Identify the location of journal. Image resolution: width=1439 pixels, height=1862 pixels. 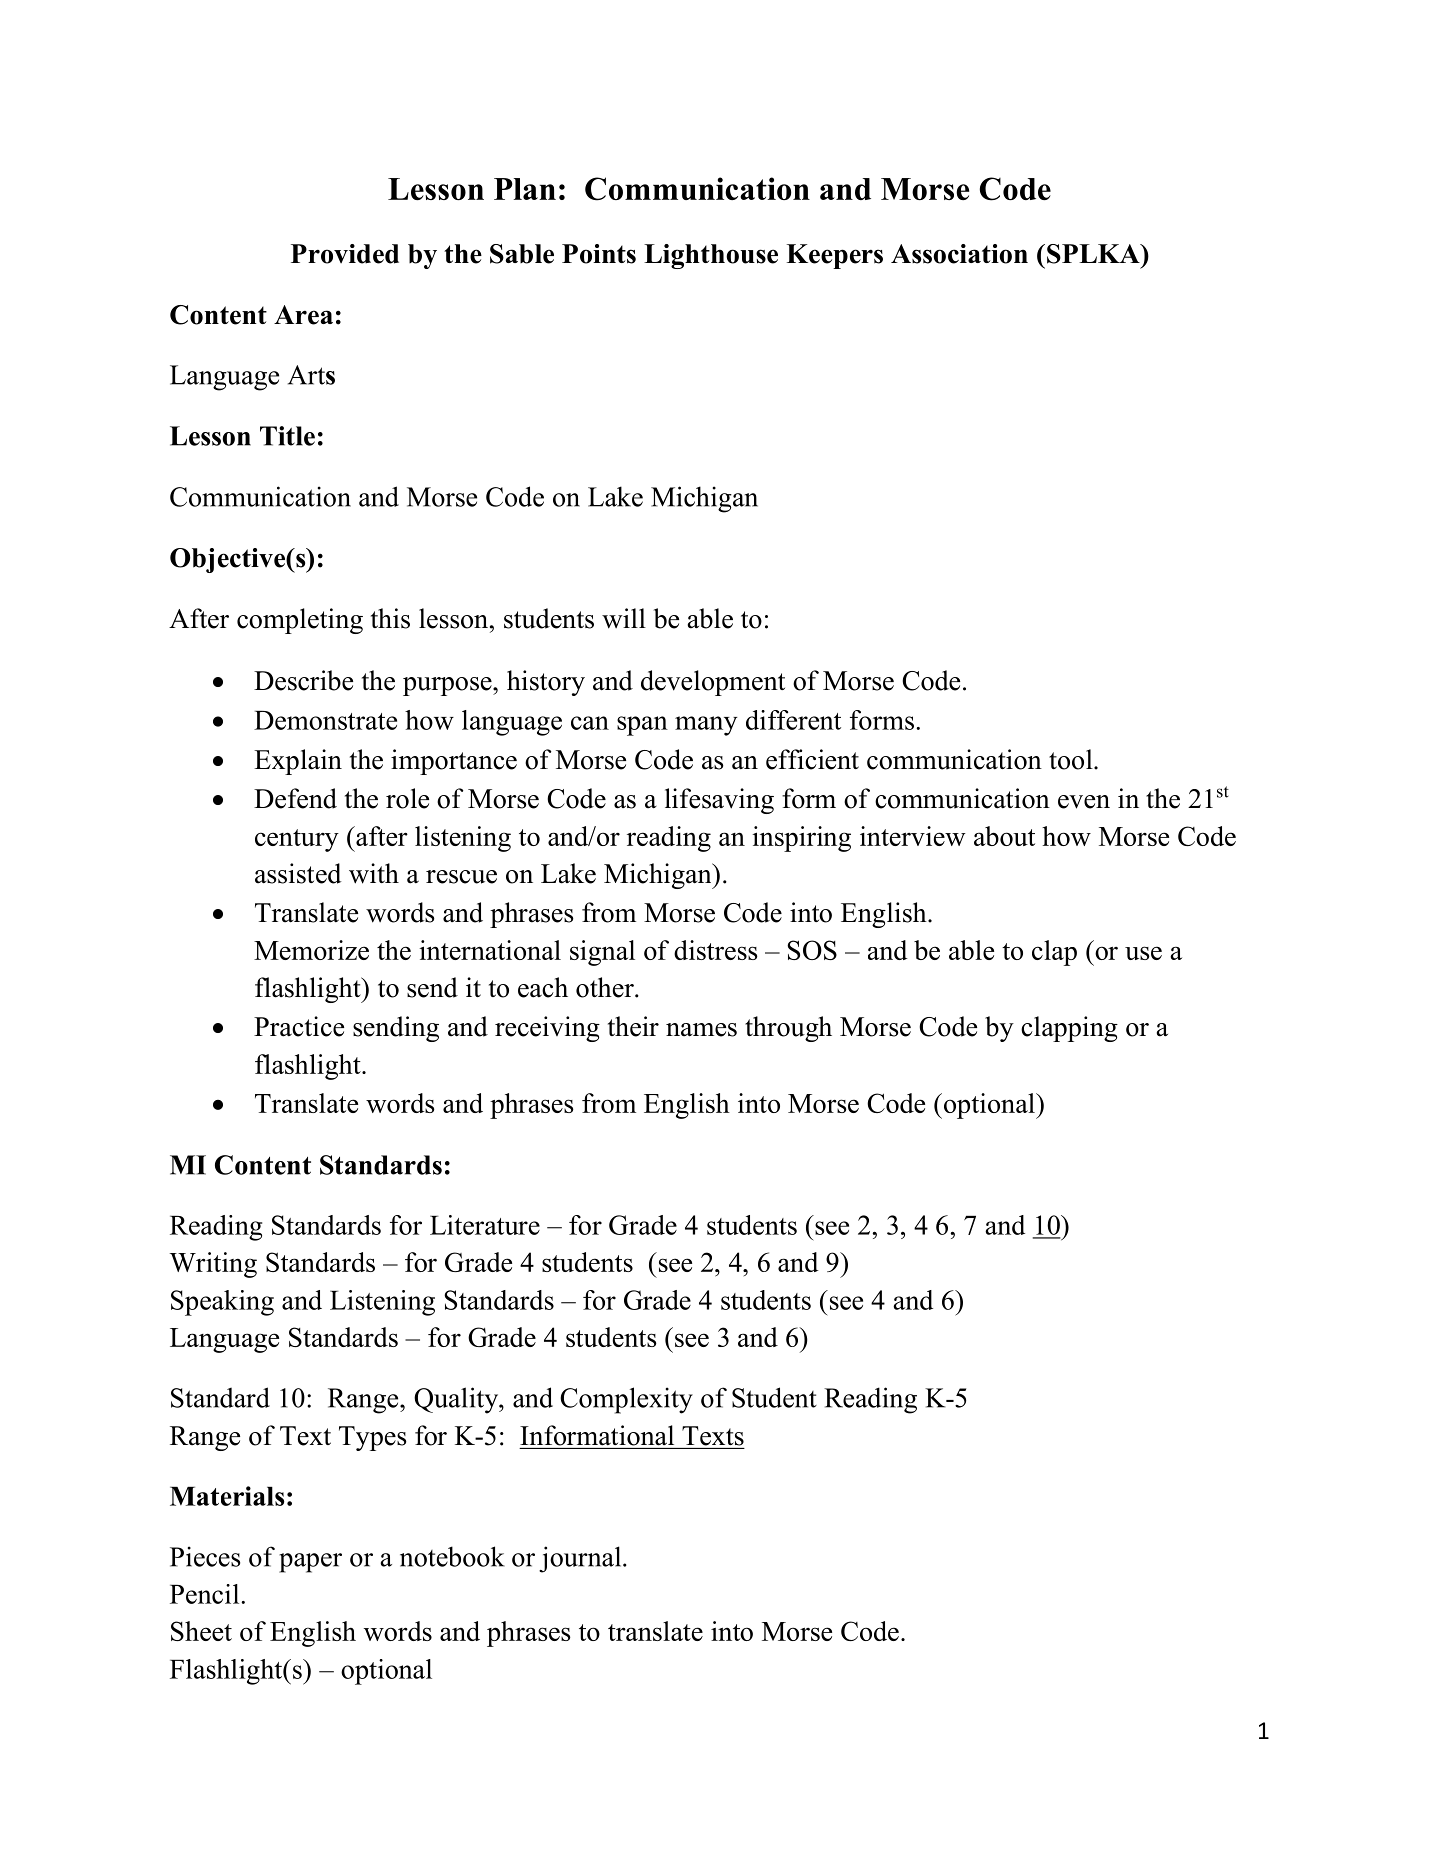
(581, 1559).
